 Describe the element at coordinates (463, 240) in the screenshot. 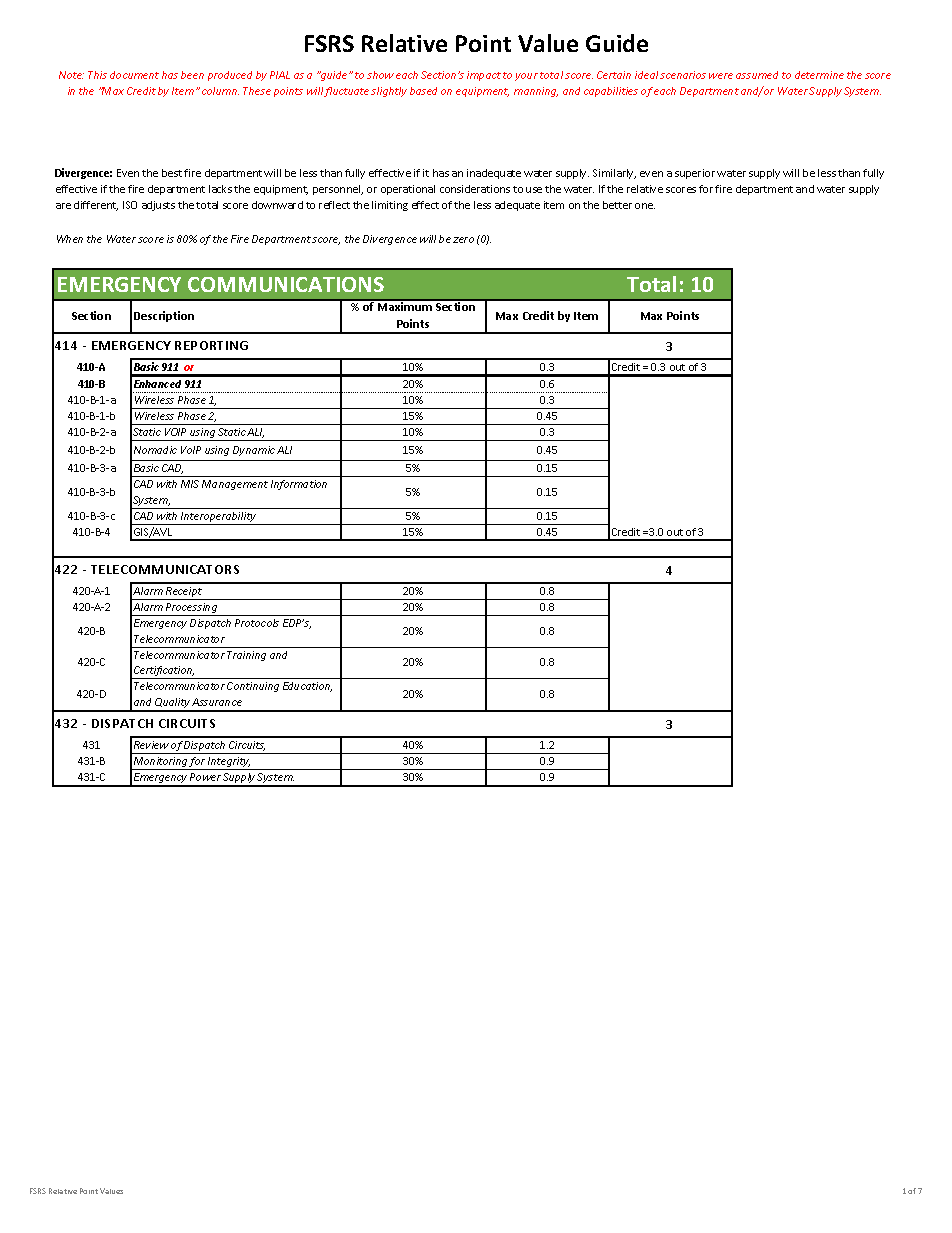

I see `zero` at that location.
